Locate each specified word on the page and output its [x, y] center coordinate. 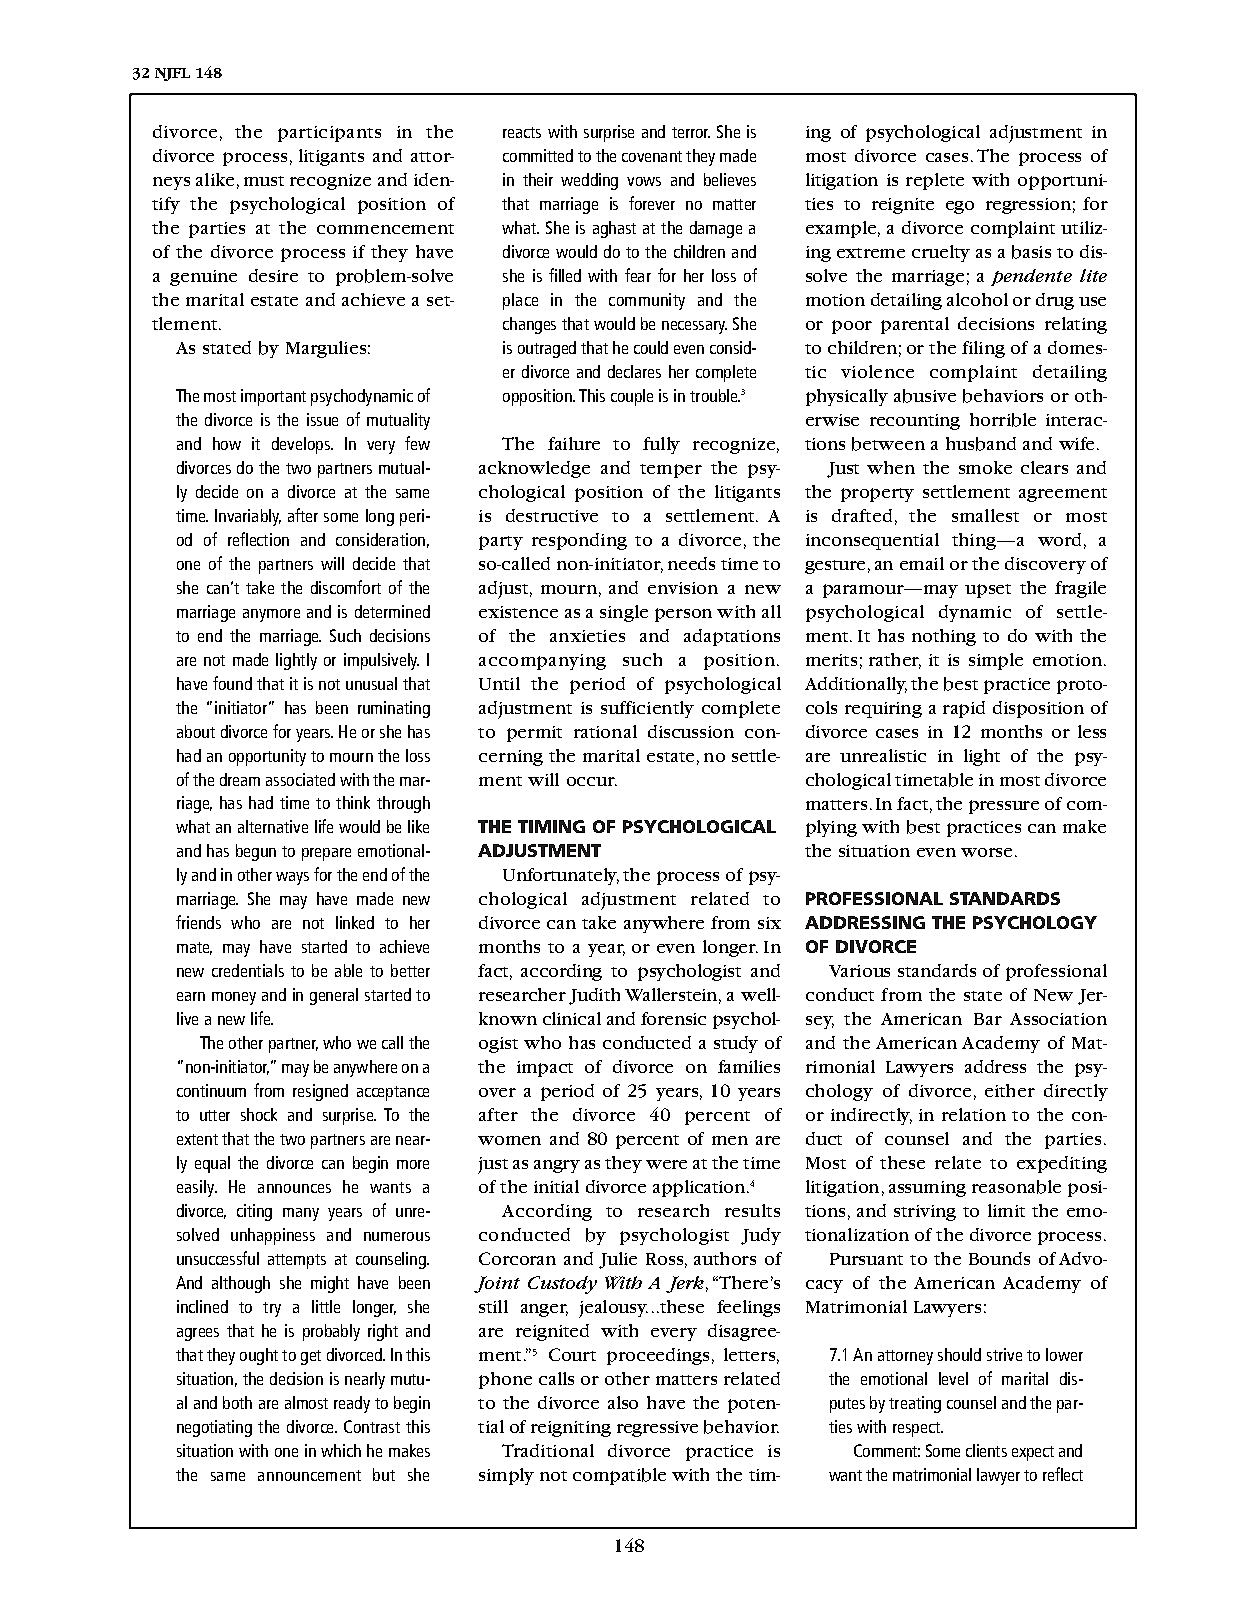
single [624, 613]
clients [986, 1450]
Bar [988, 1019]
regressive [657, 1429]
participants [329, 134]
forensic [673, 1018]
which [341, 1450]
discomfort [346, 587]
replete [935, 181]
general [334, 996]
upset [988, 591]
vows [644, 181]
